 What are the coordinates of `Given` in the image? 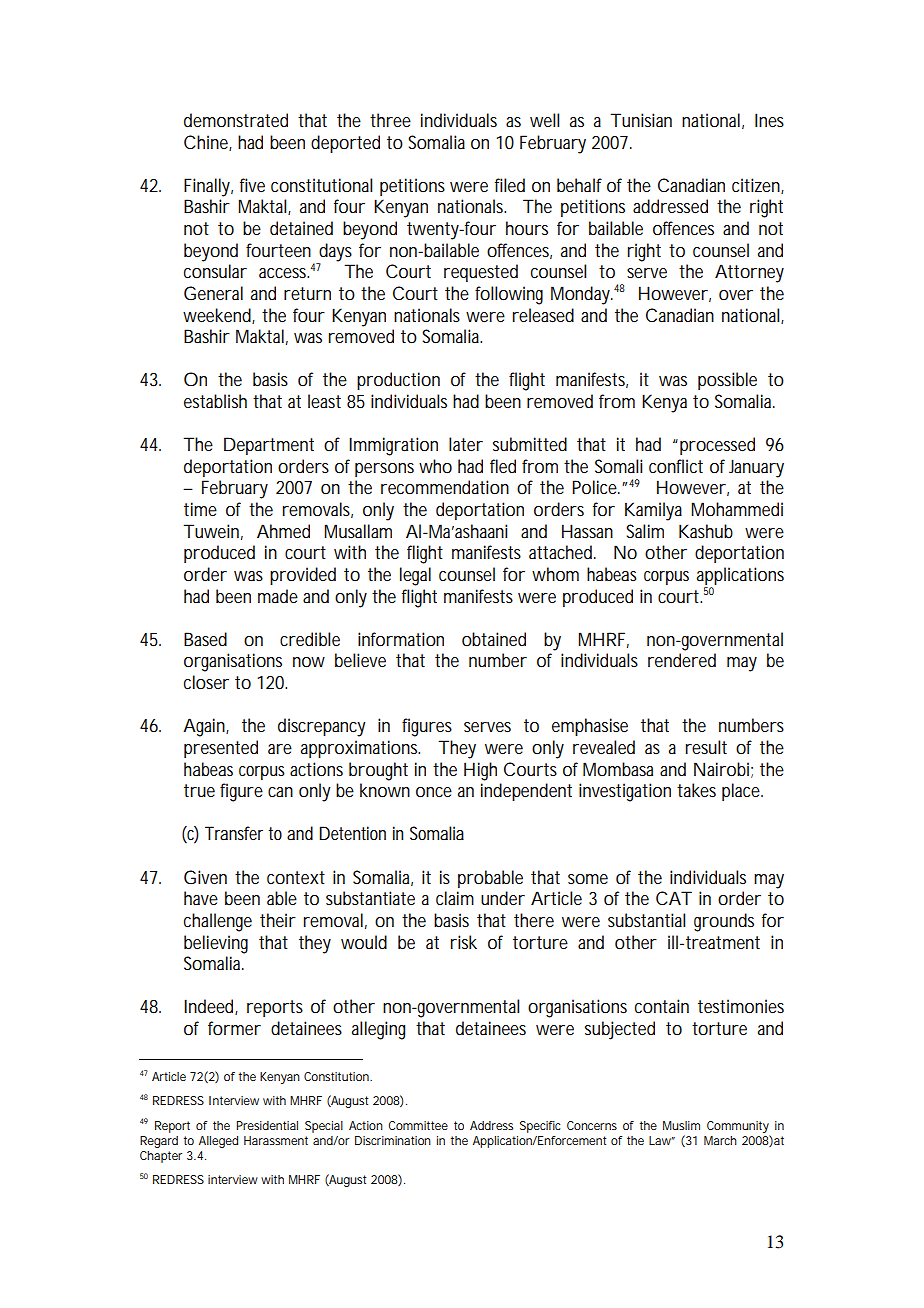 It's located at (205, 877).
